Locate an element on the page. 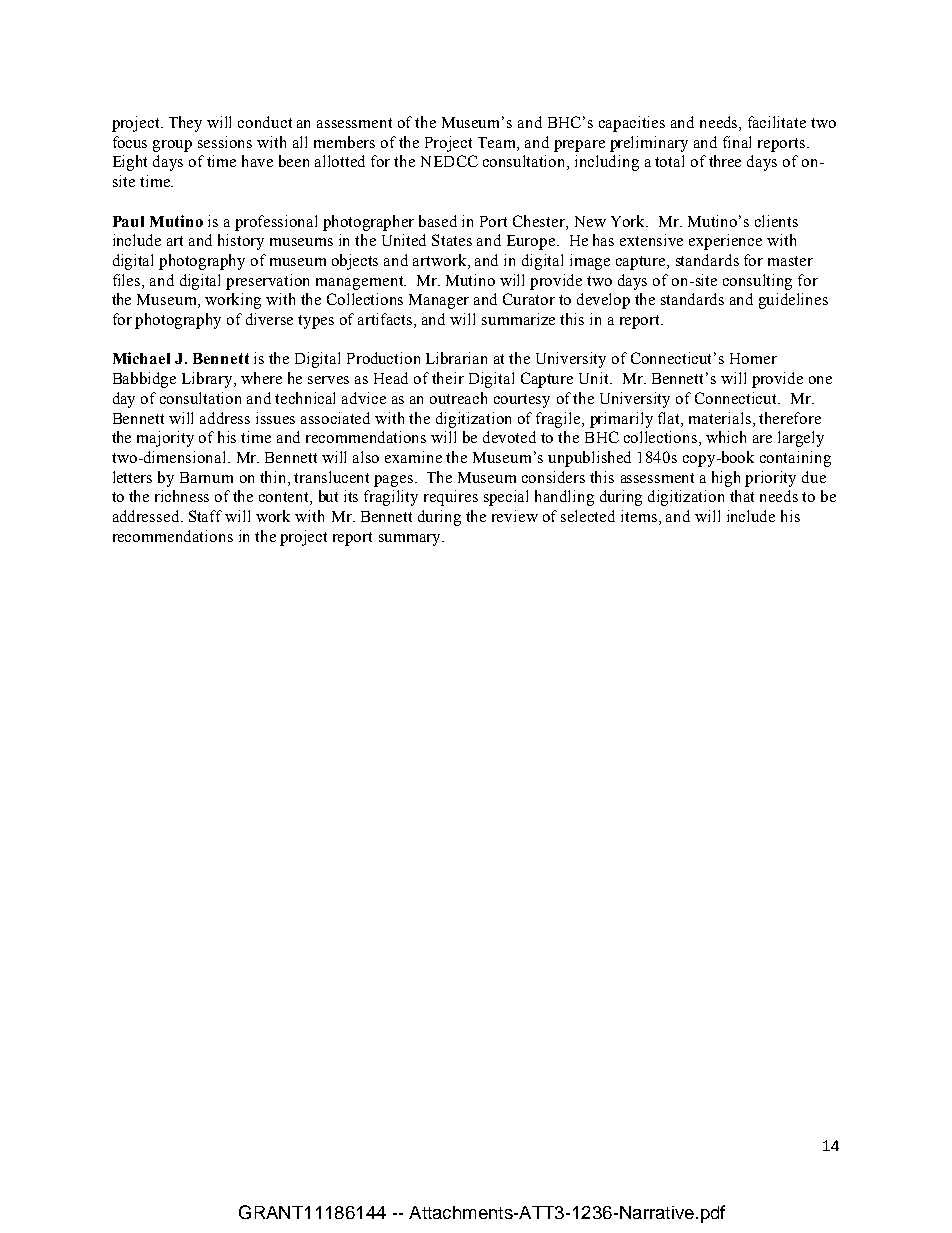 This image has height=1233, width=952. review is located at coordinates (515, 516).
